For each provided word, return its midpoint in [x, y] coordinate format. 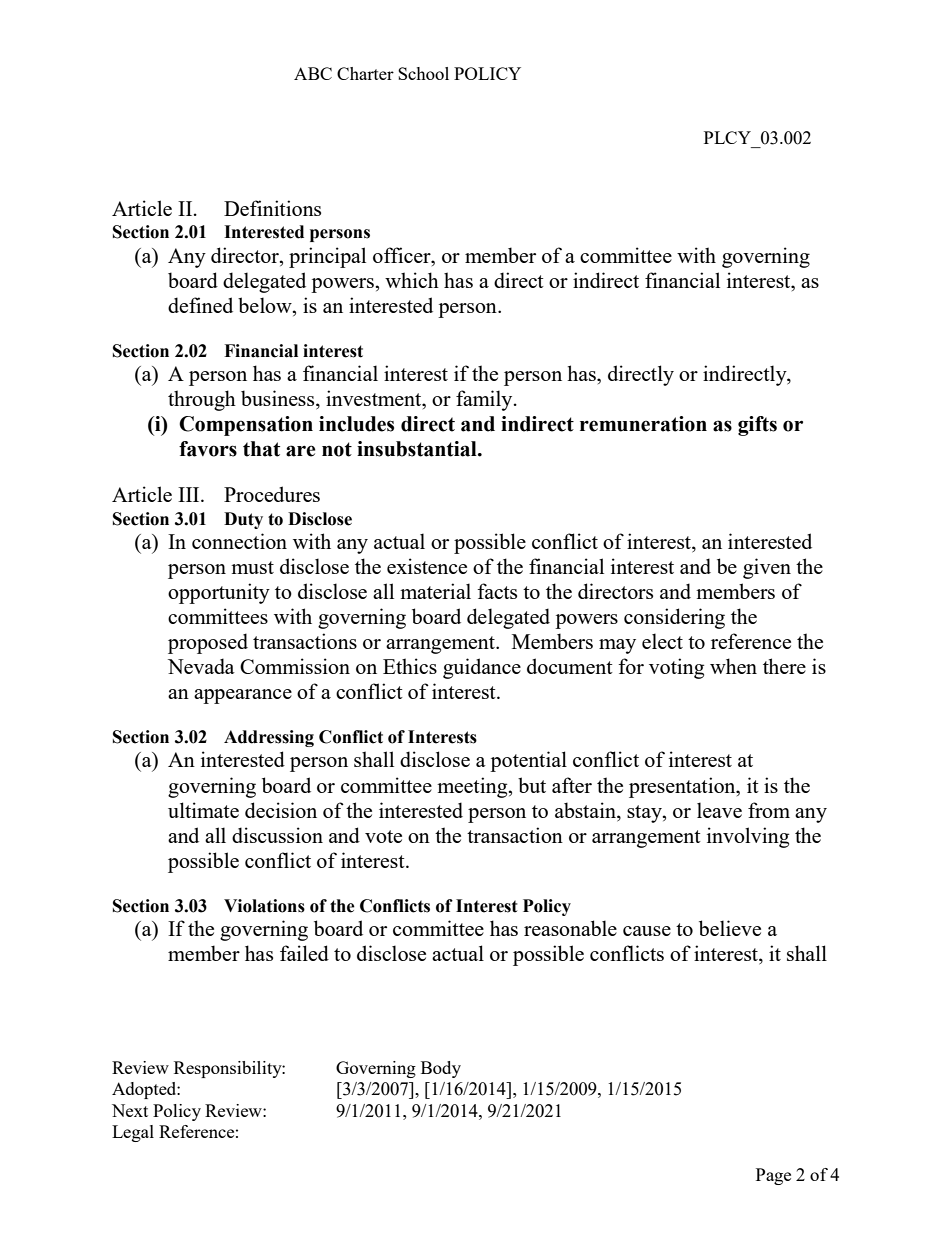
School [423, 73]
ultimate [203, 810]
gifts [757, 426]
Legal [133, 1133]
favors [208, 449]
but [532, 785]
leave [719, 810]
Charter [365, 73]
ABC [313, 73]
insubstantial [418, 449]
